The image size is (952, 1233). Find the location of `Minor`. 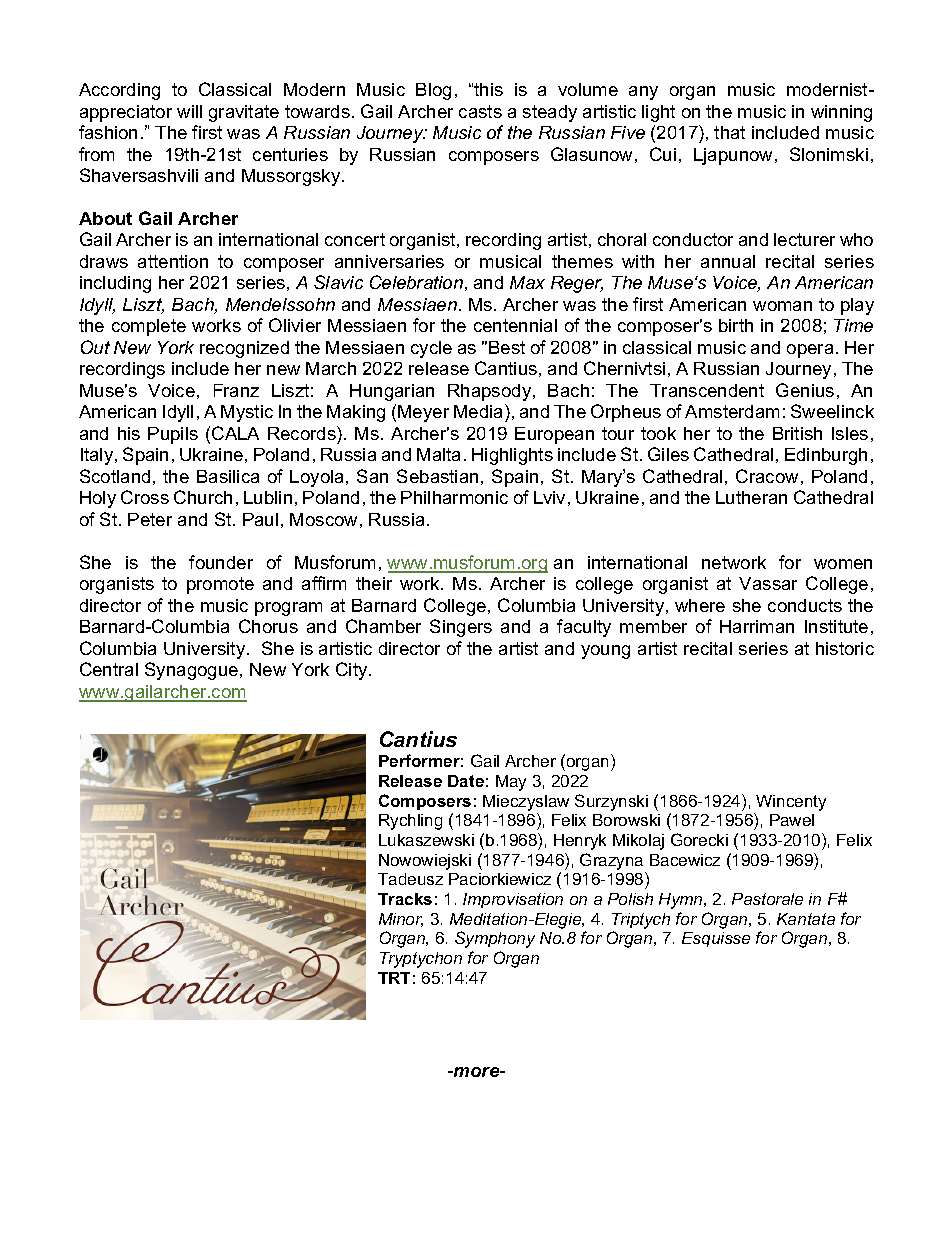

Minor is located at coordinates (401, 920).
